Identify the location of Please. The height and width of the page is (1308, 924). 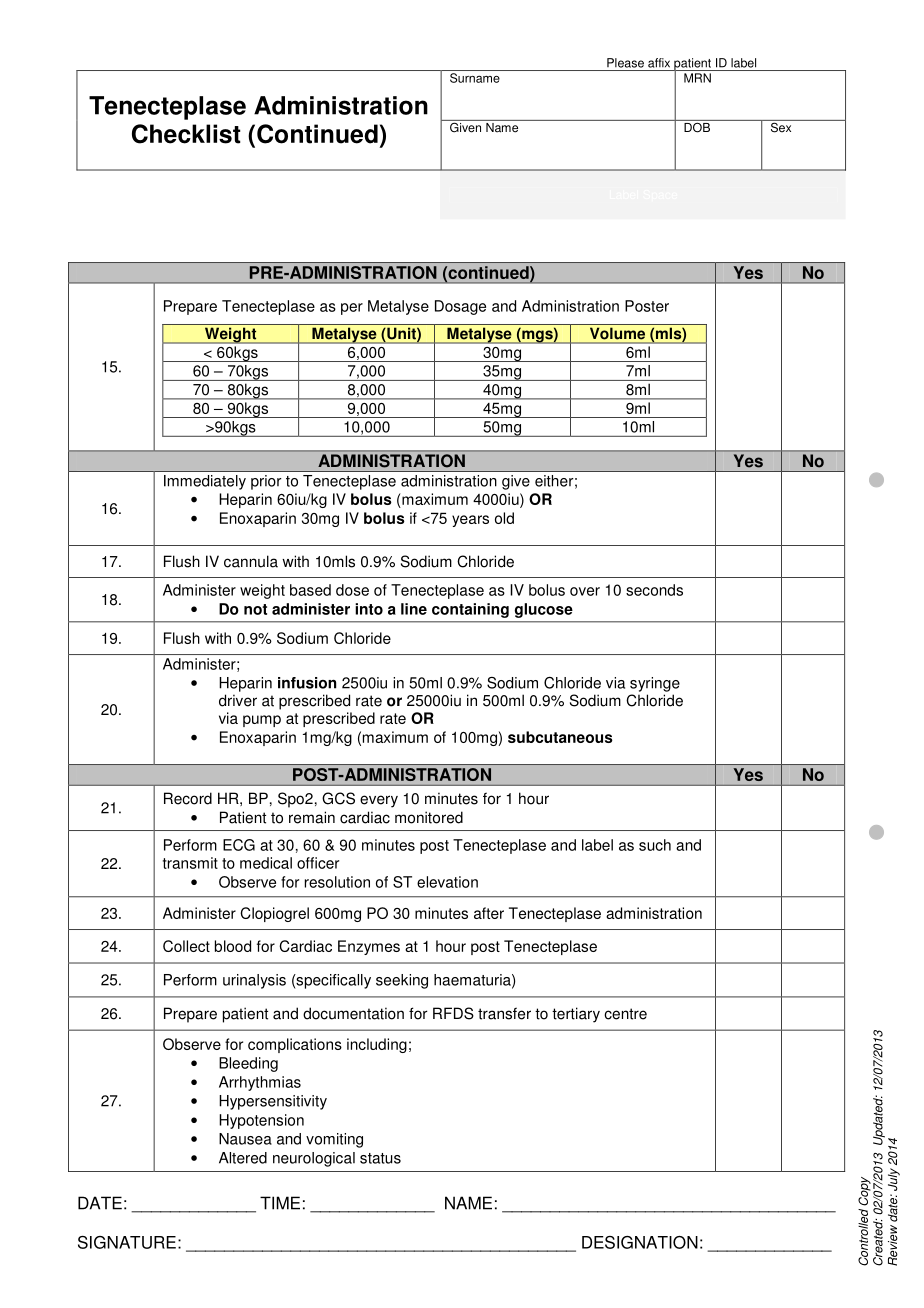
(625, 63).
